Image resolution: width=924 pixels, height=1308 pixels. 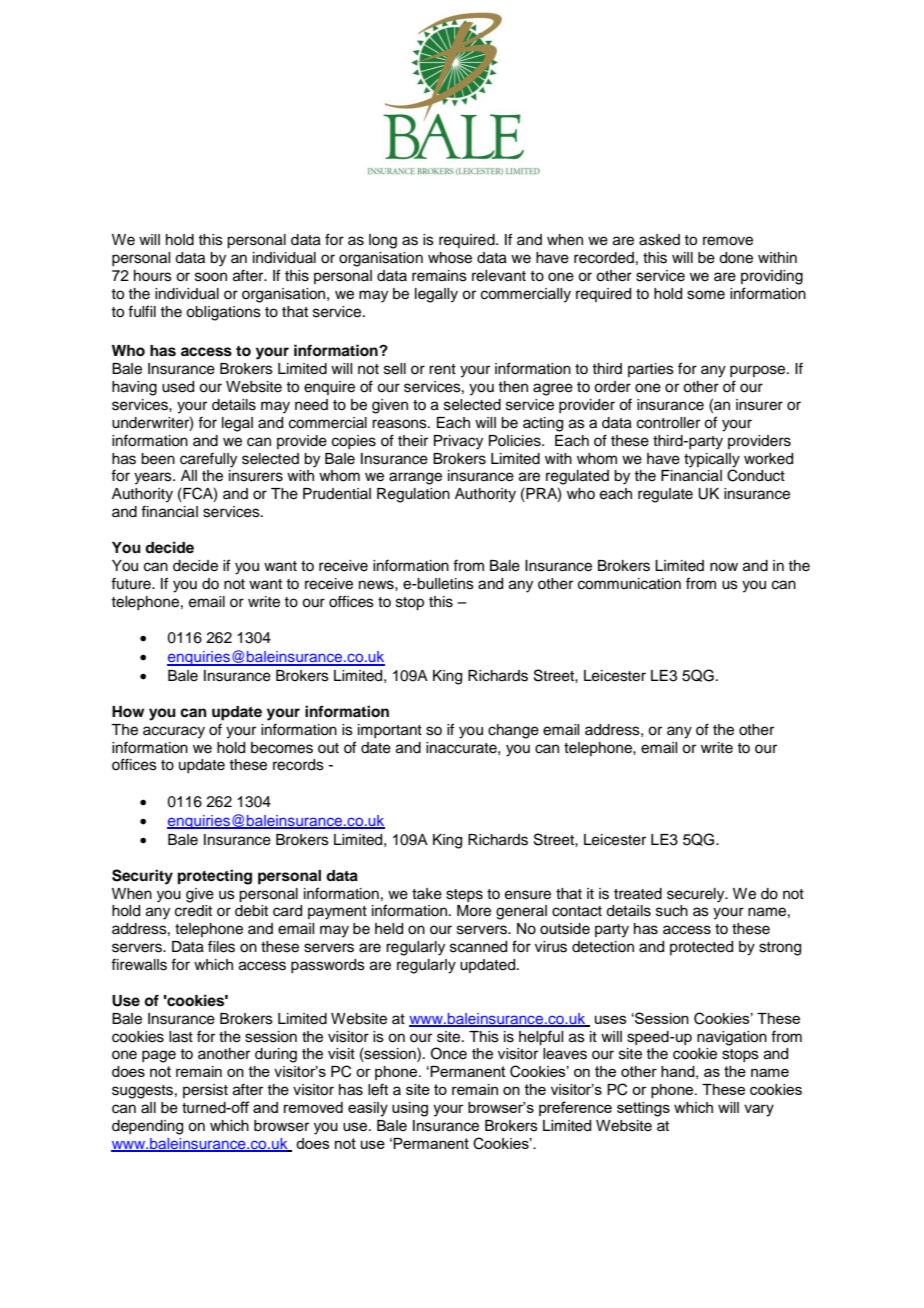 What do you see at coordinates (174, 732) in the image?
I see `accuracy` at bounding box center [174, 732].
